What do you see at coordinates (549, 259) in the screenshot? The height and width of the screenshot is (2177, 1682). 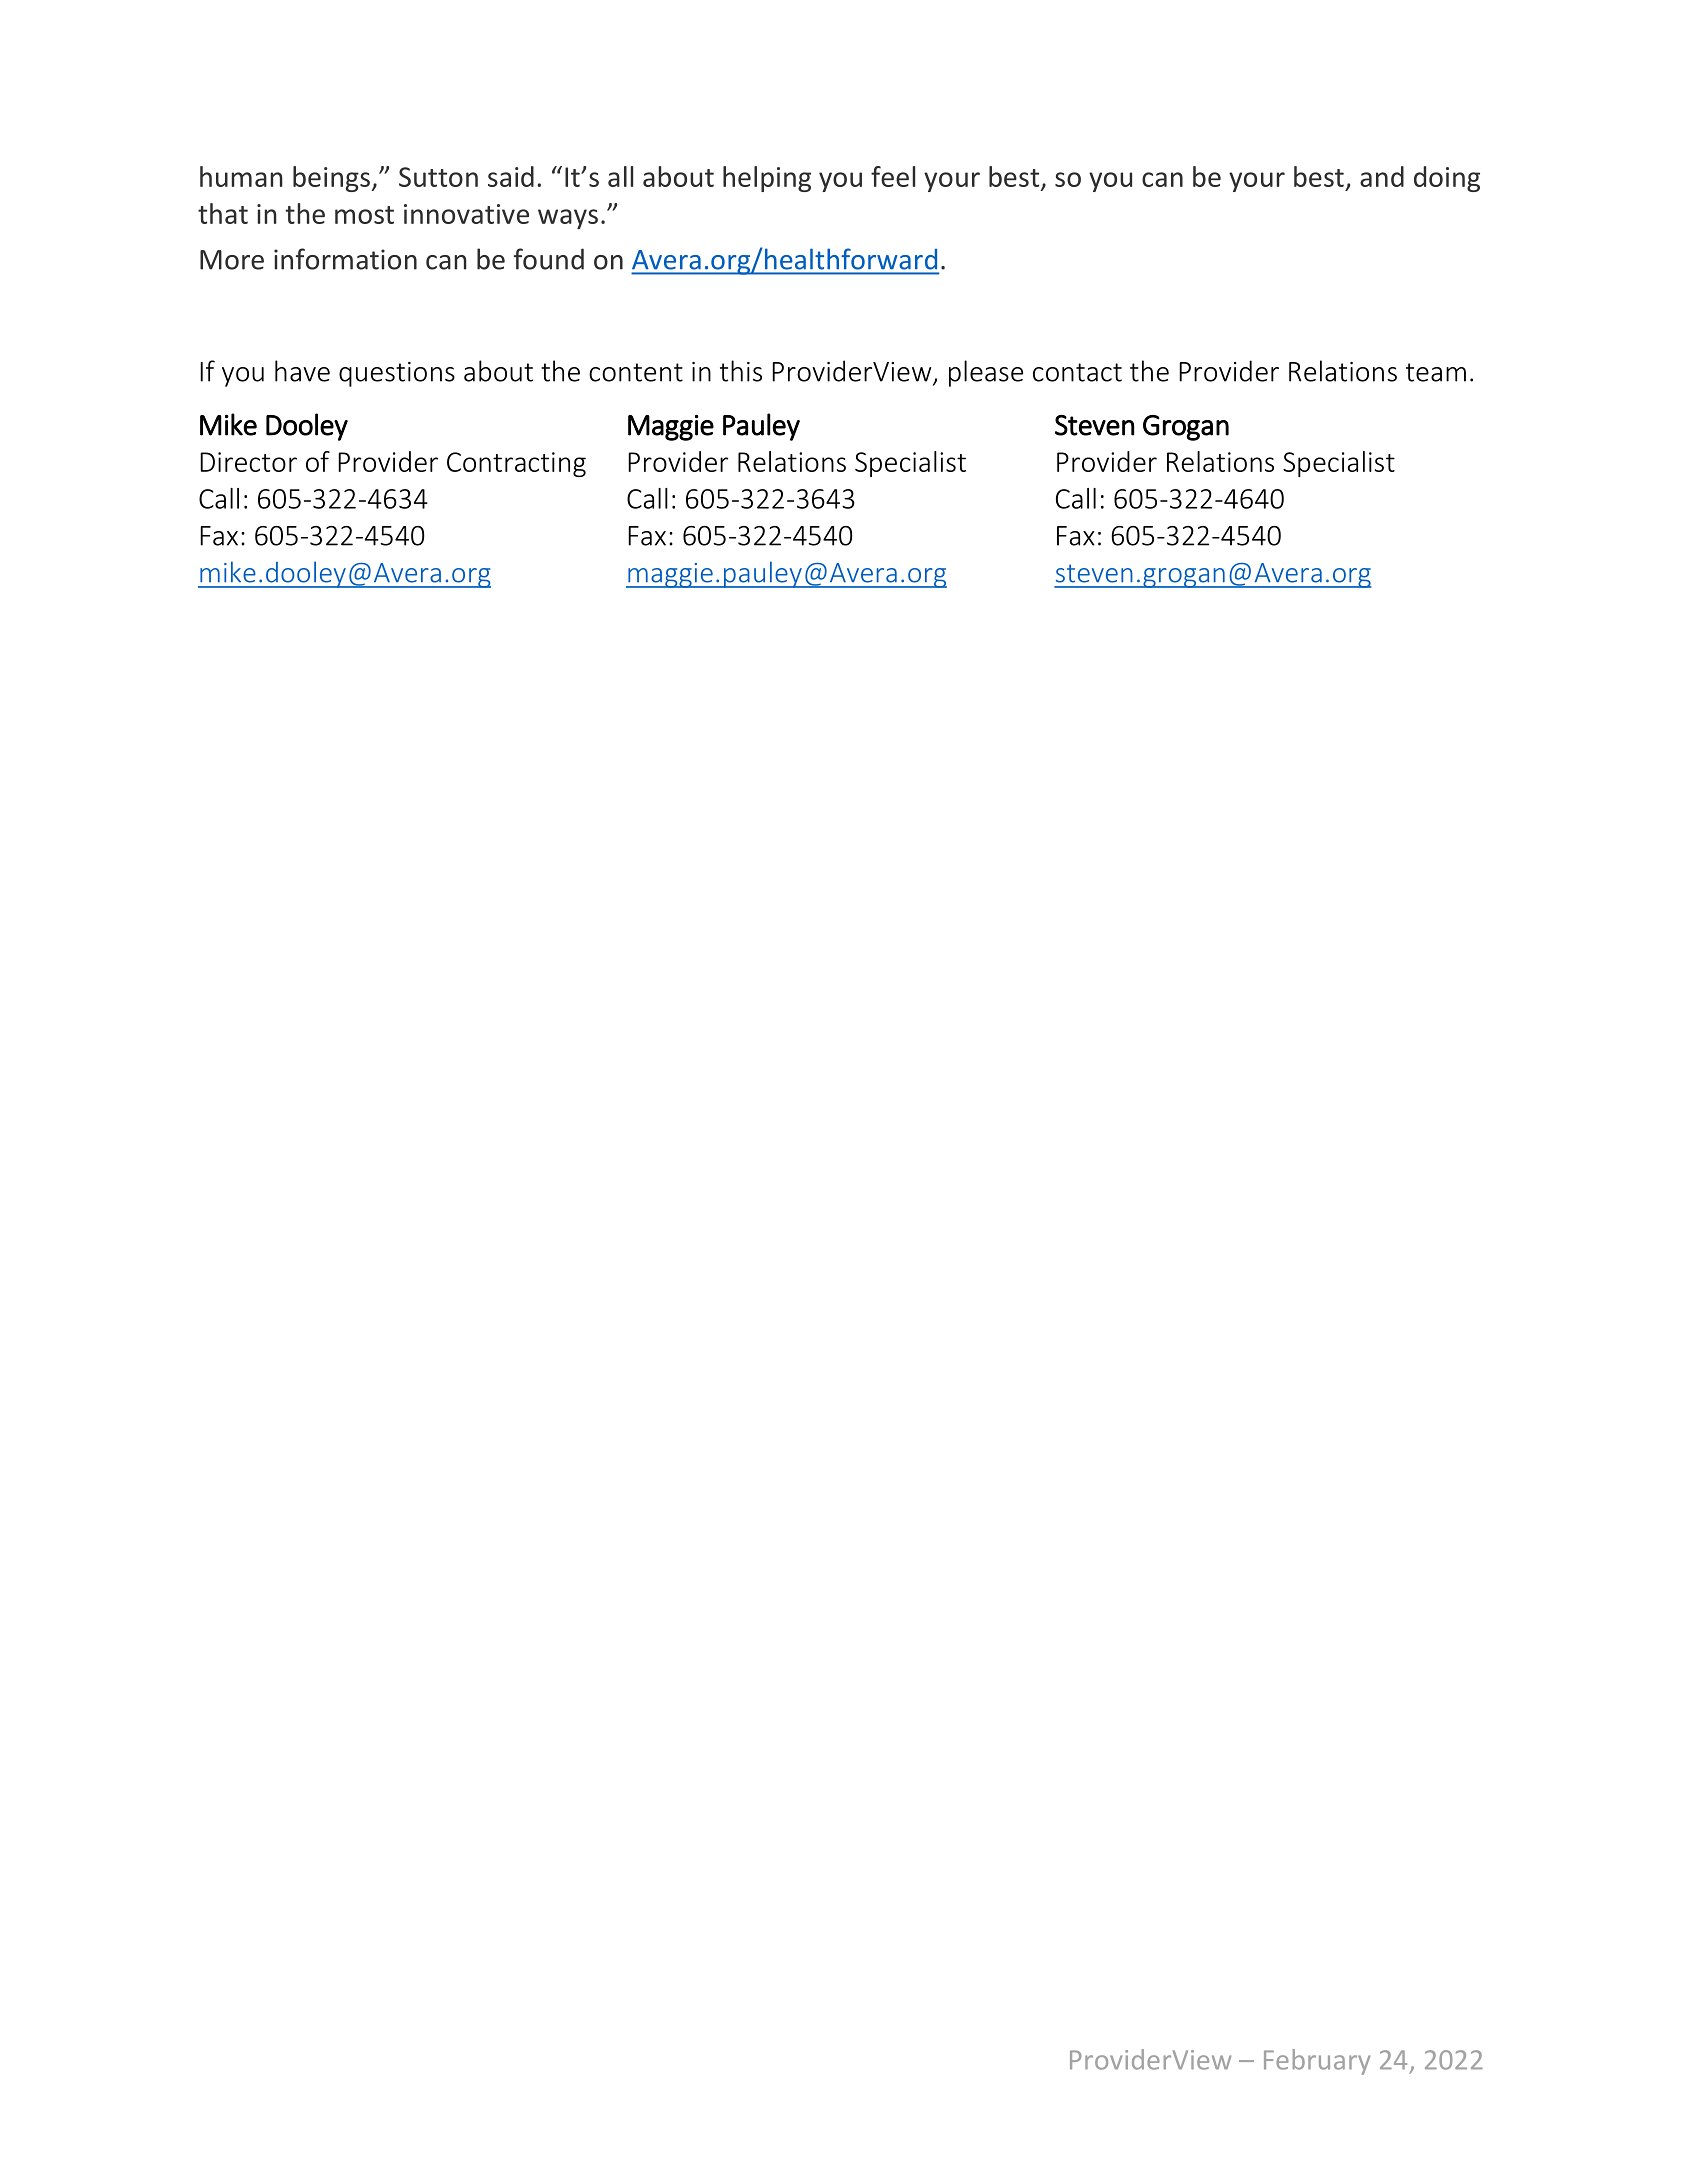 I see `found` at bounding box center [549, 259].
